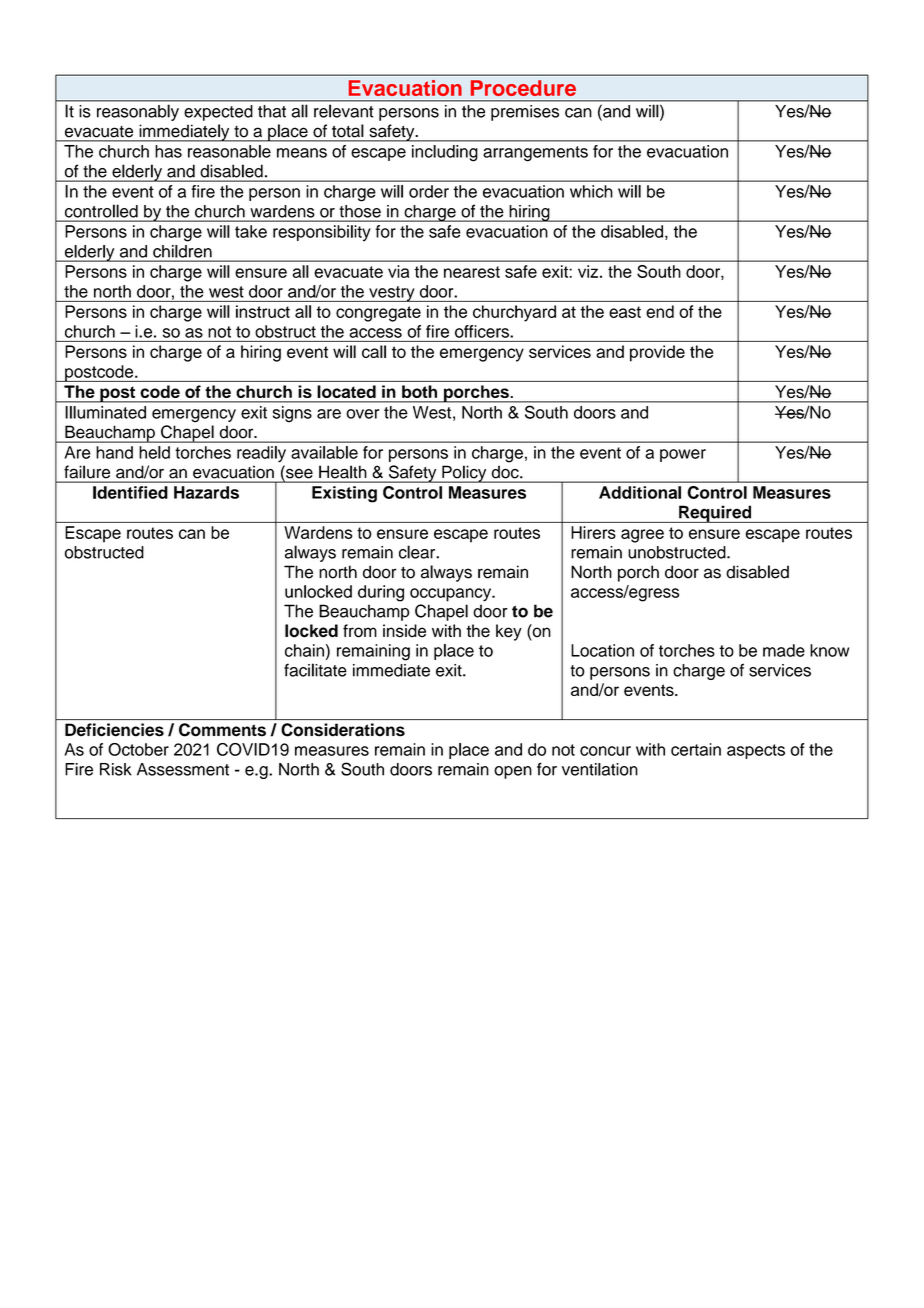  Describe the element at coordinates (464, 474) in the screenshot. I see `Policy` at that location.
